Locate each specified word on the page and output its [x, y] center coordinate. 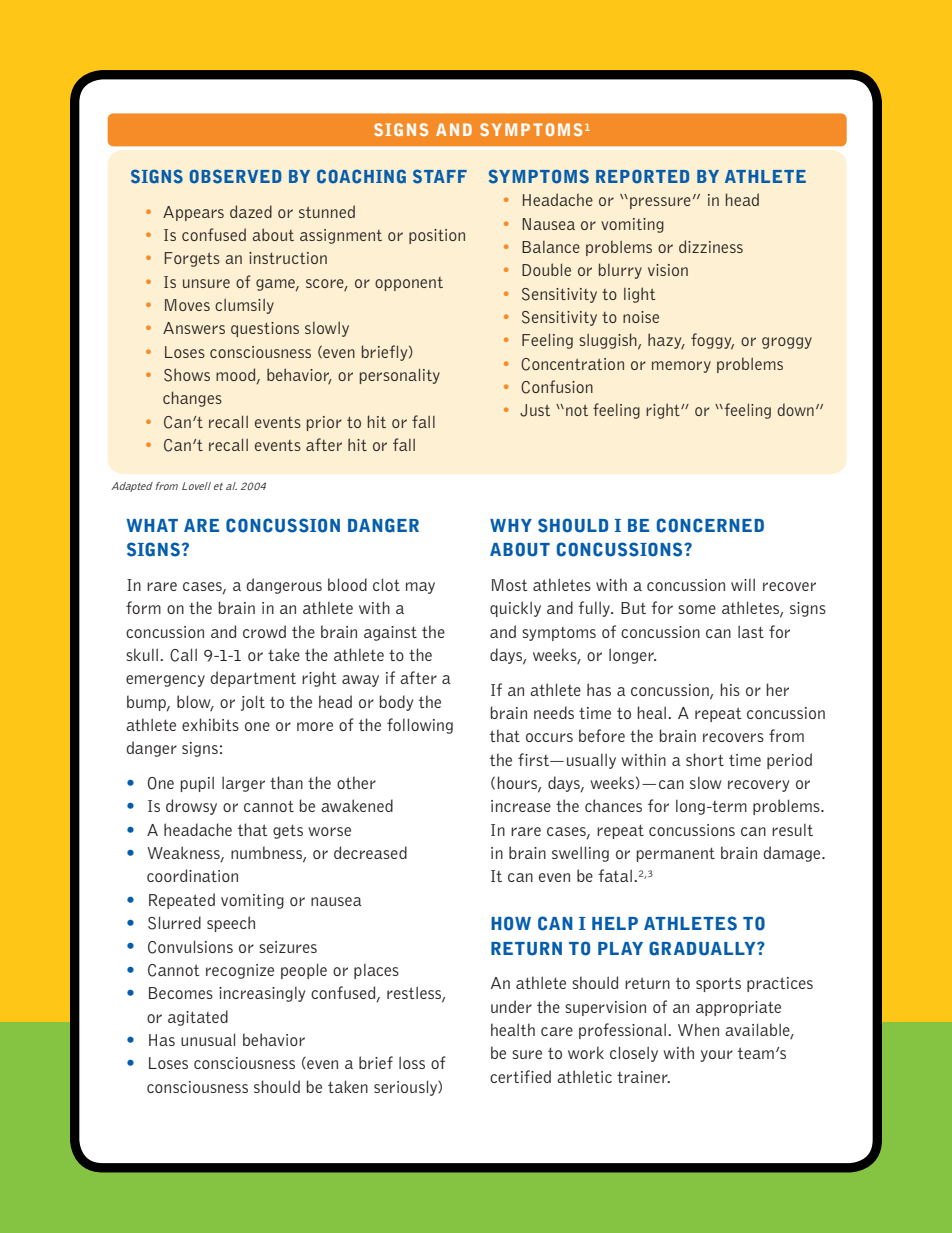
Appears [193, 213]
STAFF [440, 176]
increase [521, 806]
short [705, 759]
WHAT [152, 525]
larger [243, 784]
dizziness [711, 246]
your [717, 1056]
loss [412, 1062]
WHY [511, 525]
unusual [208, 1039]
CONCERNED [710, 525]
